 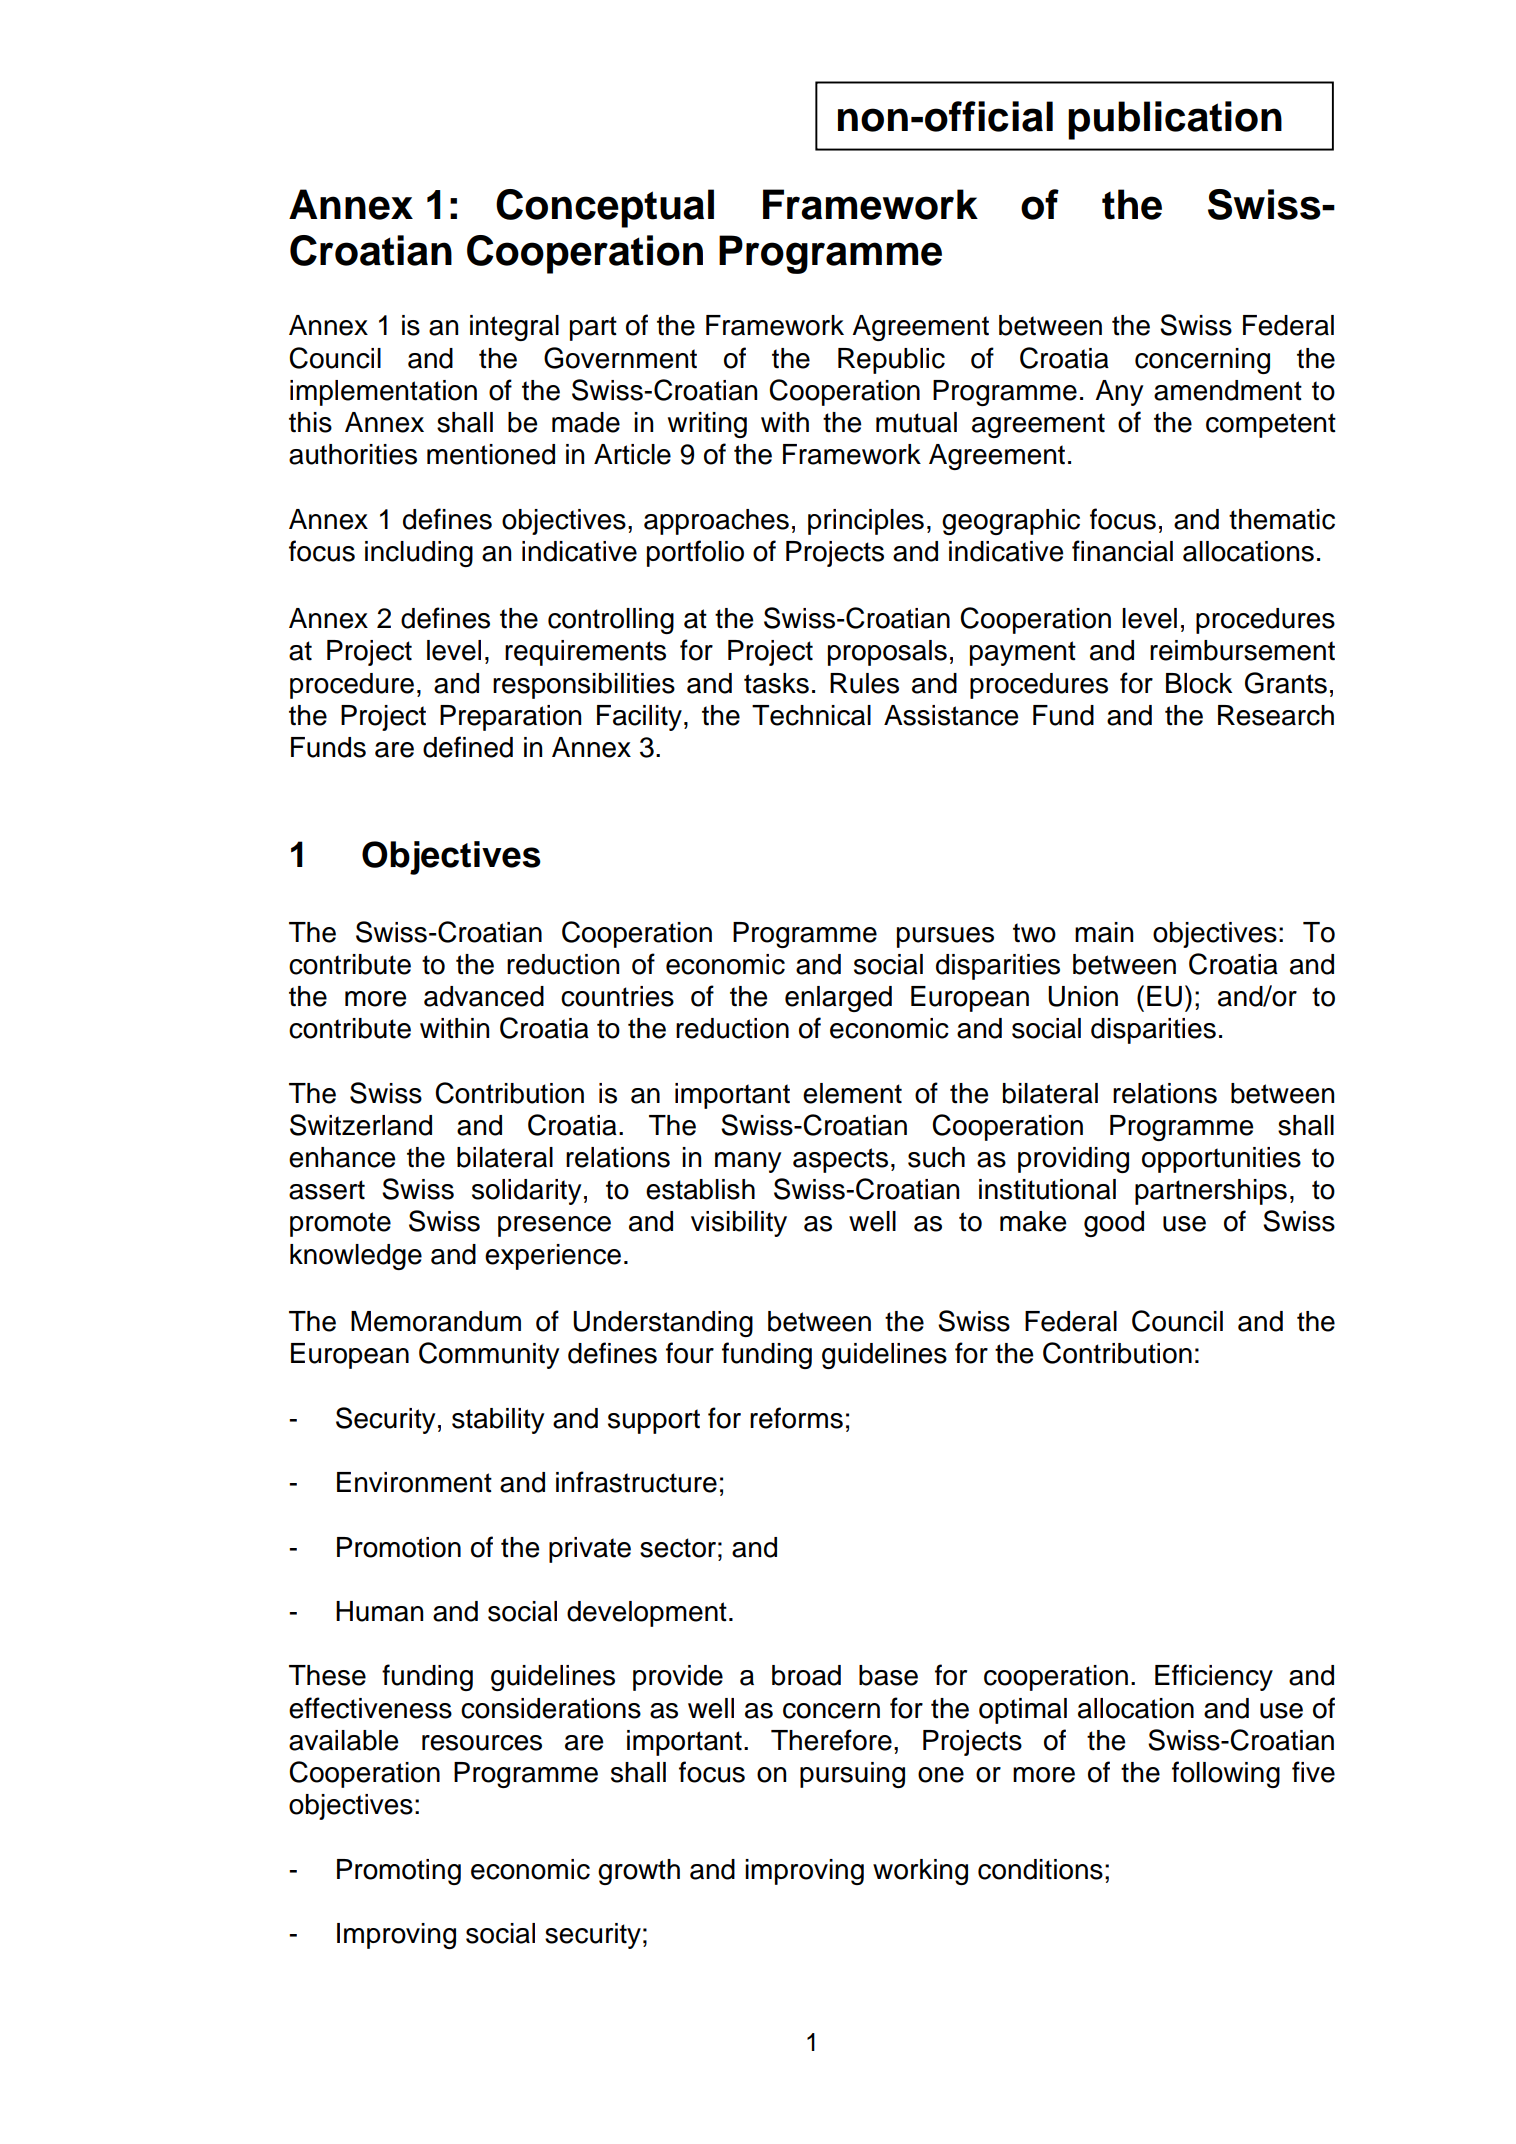 I want to click on Block, so click(x=1199, y=683).
